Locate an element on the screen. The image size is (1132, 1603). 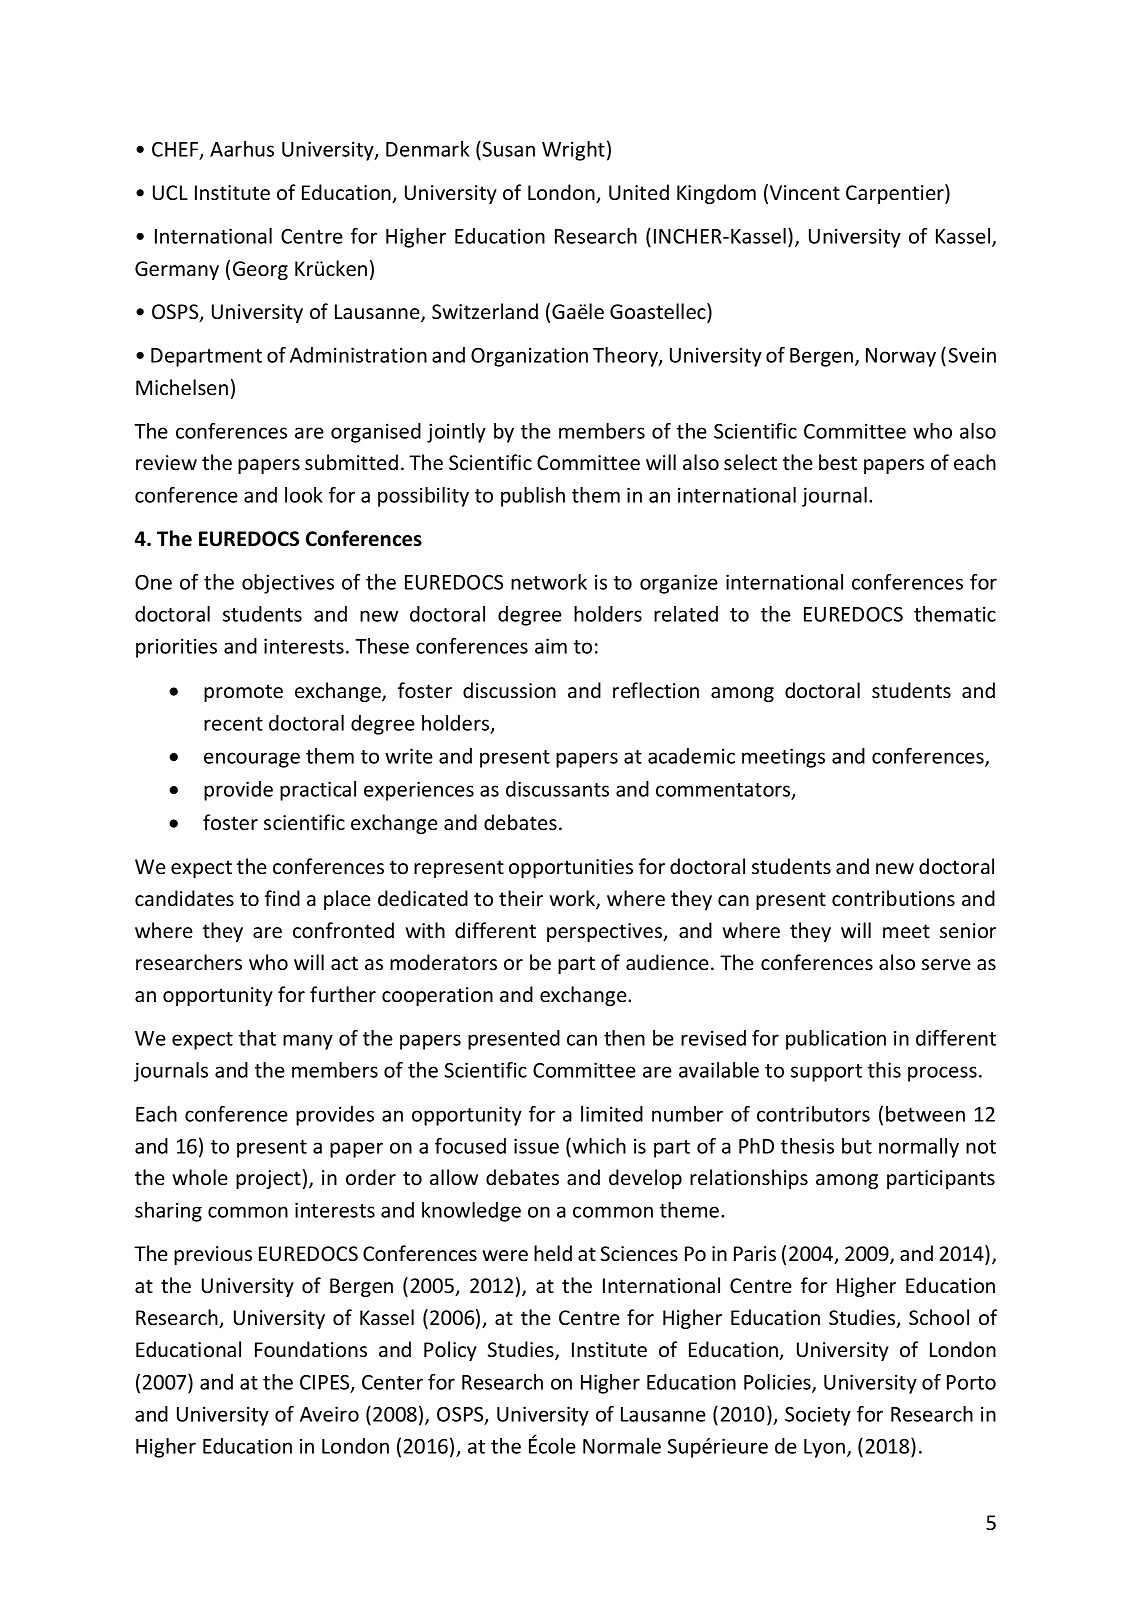
contributions is located at coordinates (893, 898).
